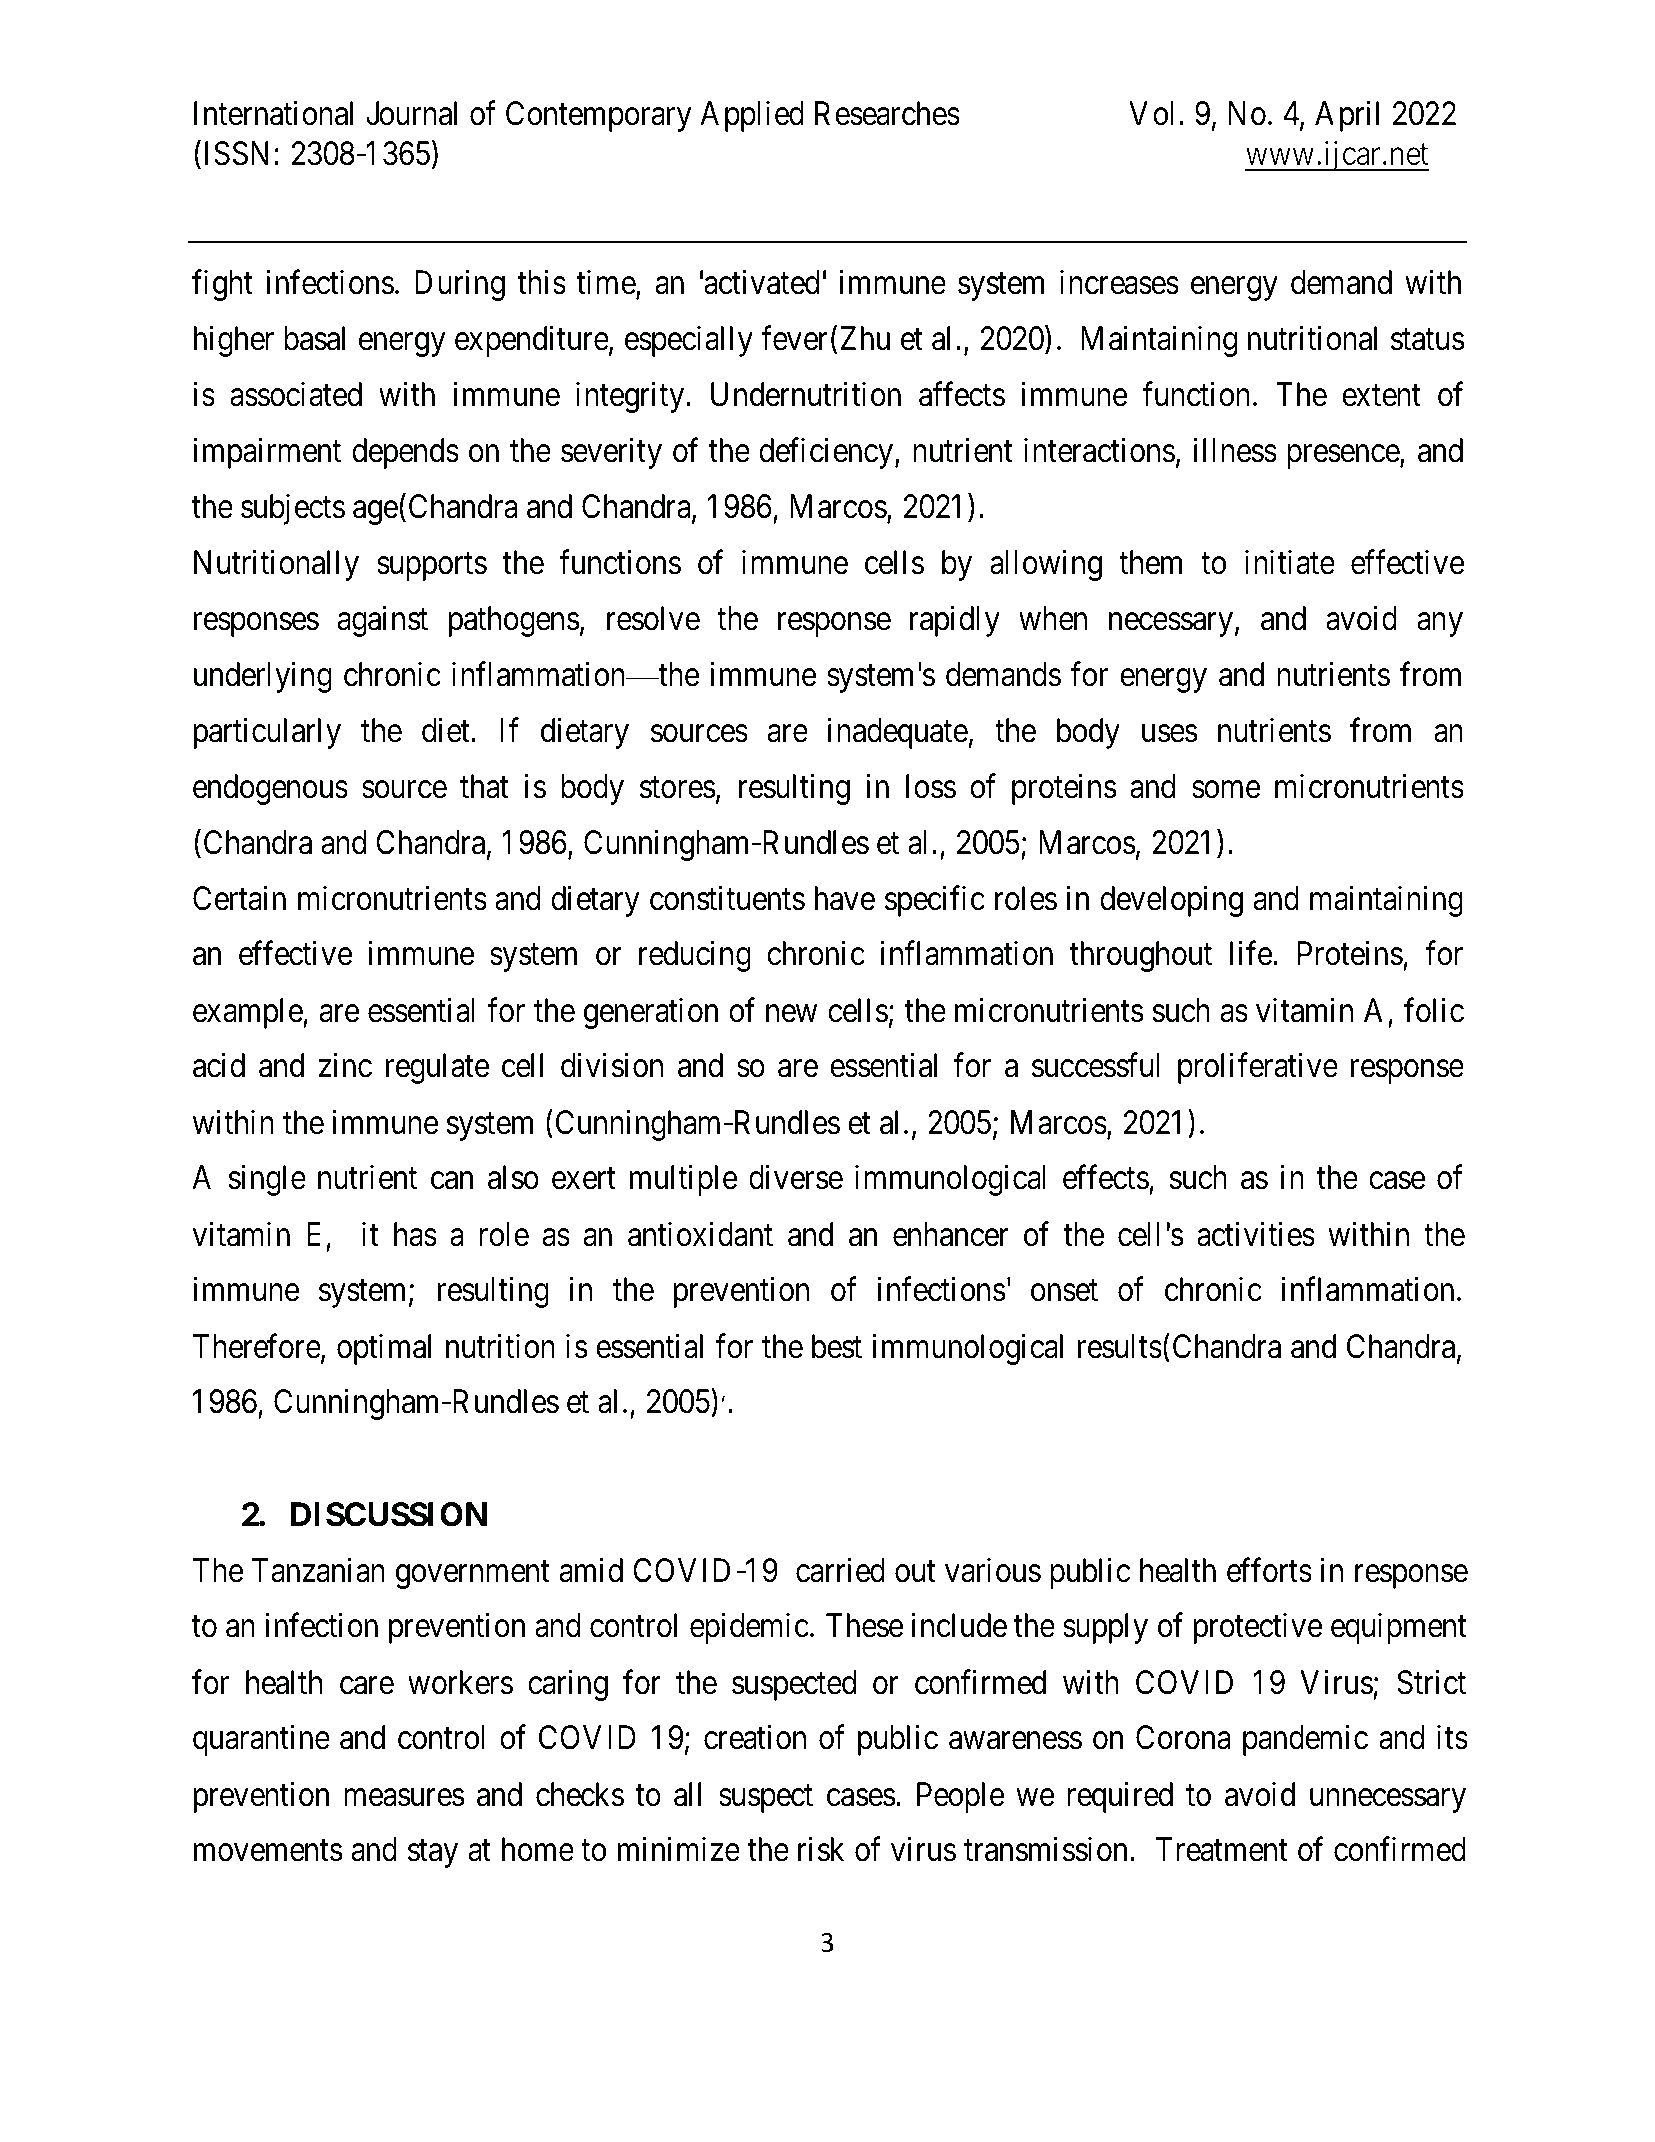  What do you see at coordinates (411, 113) in the document?
I see `Journal` at bounding box center [411, 113].
